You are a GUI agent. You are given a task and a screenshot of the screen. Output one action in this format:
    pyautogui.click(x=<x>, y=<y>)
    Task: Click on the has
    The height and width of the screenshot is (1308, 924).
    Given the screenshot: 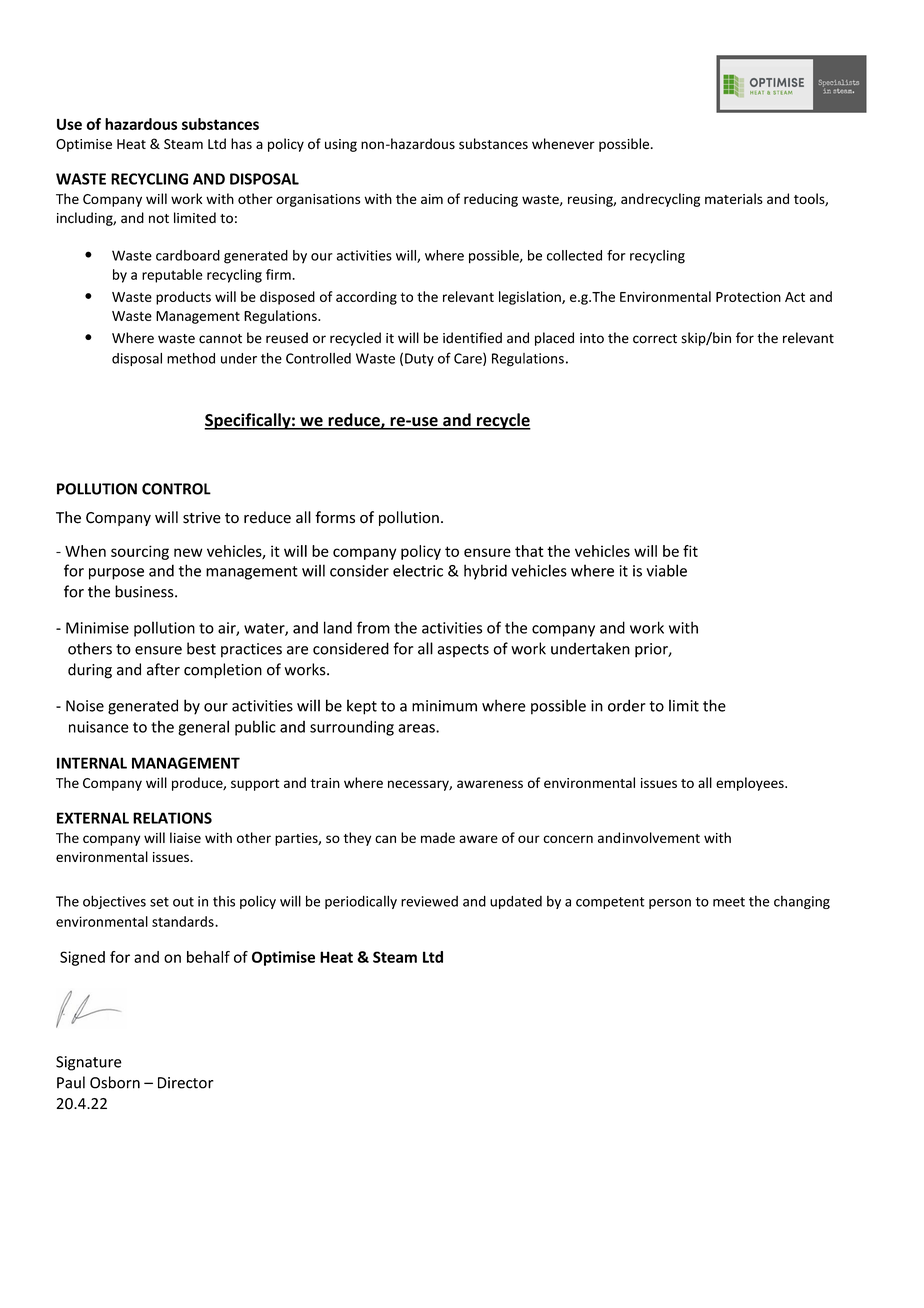 What is the action you would take?
    pyautogui.click(x=241, y=143)
